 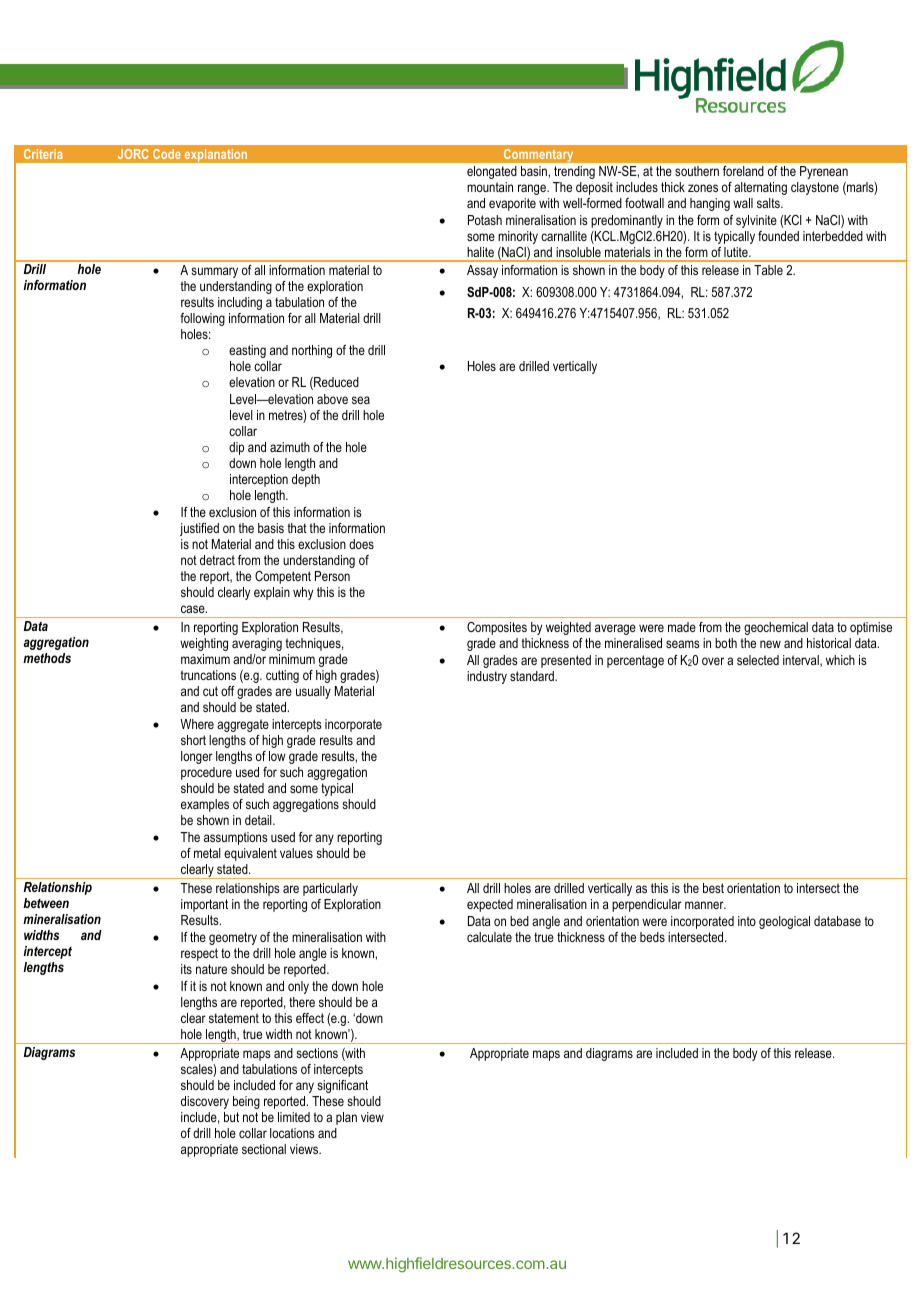 What do you see at coordinates (758, 660) in the document?
I see `selected` at bounding box center [758, 660].
